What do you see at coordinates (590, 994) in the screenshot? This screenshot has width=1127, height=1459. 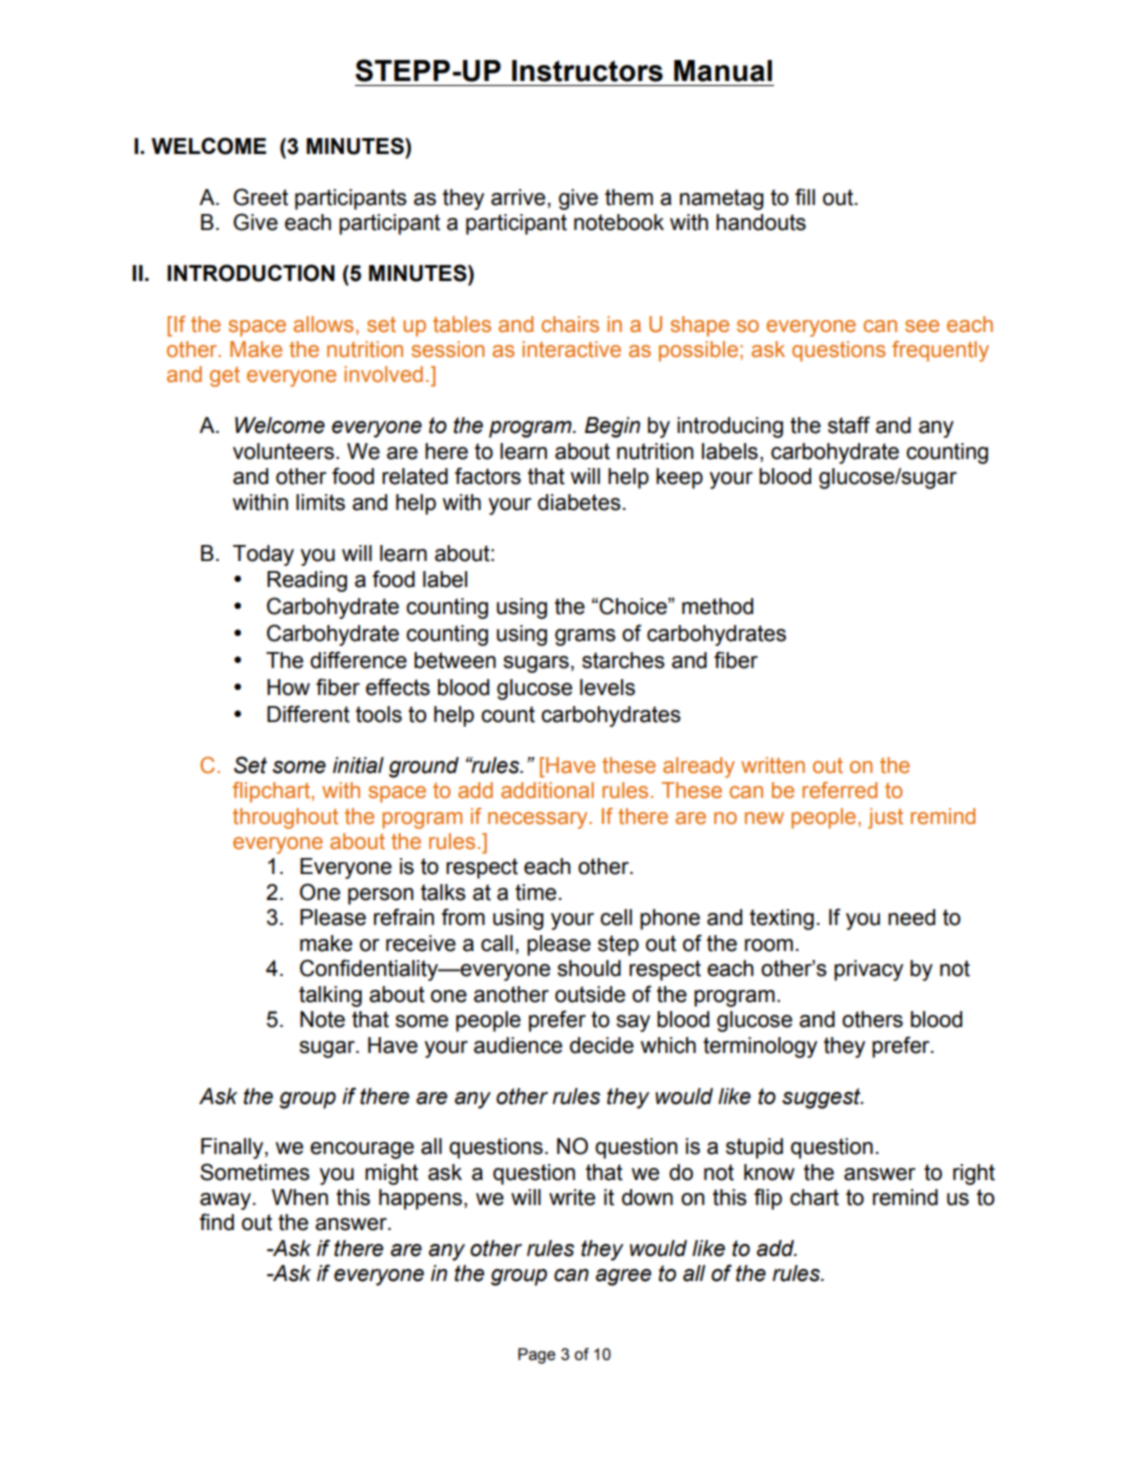 I see `outside` at bounding box center [590, 994].
